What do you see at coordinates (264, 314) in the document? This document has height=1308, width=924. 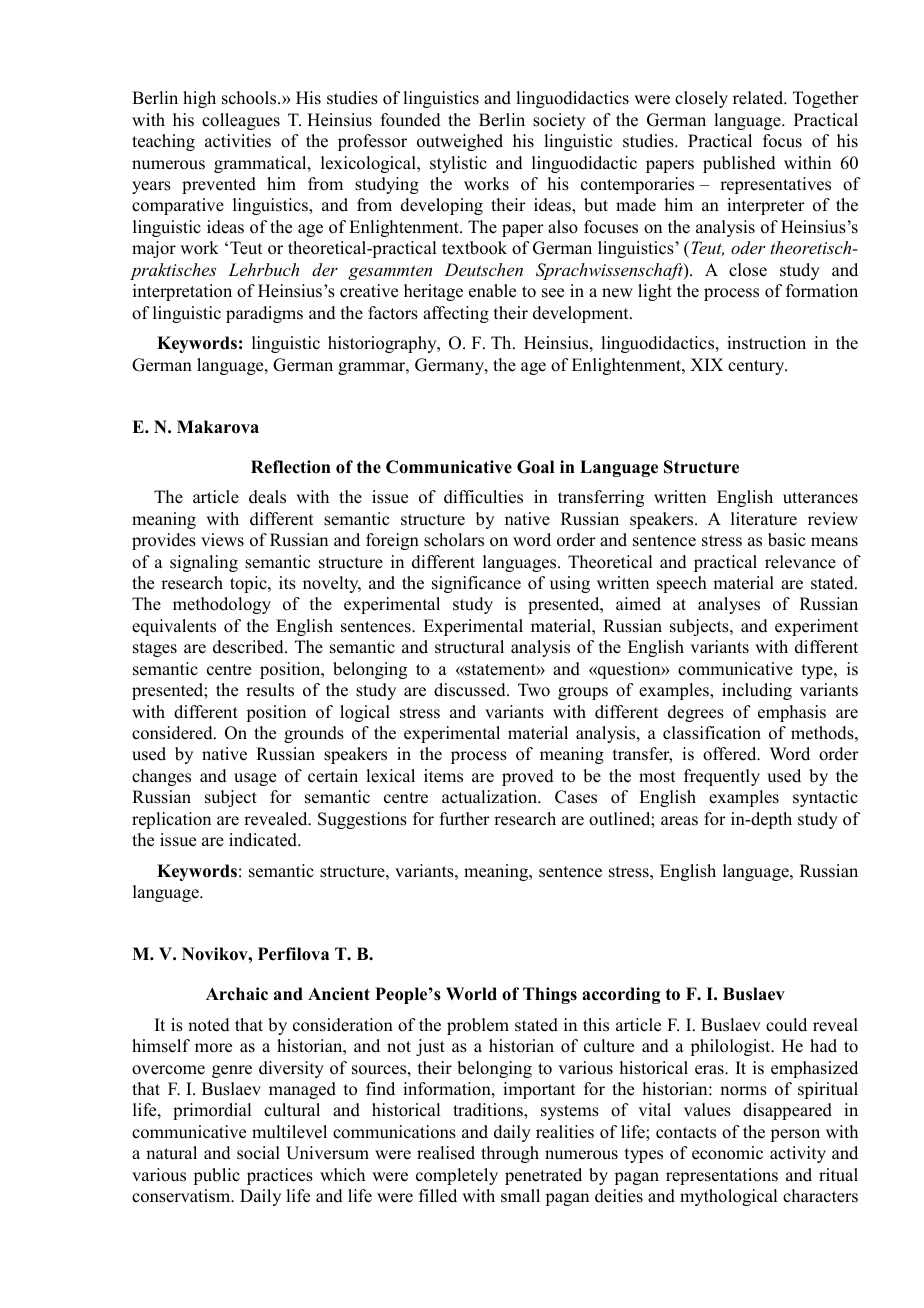 I see `paradigms` at bounding box center [264, 314].
